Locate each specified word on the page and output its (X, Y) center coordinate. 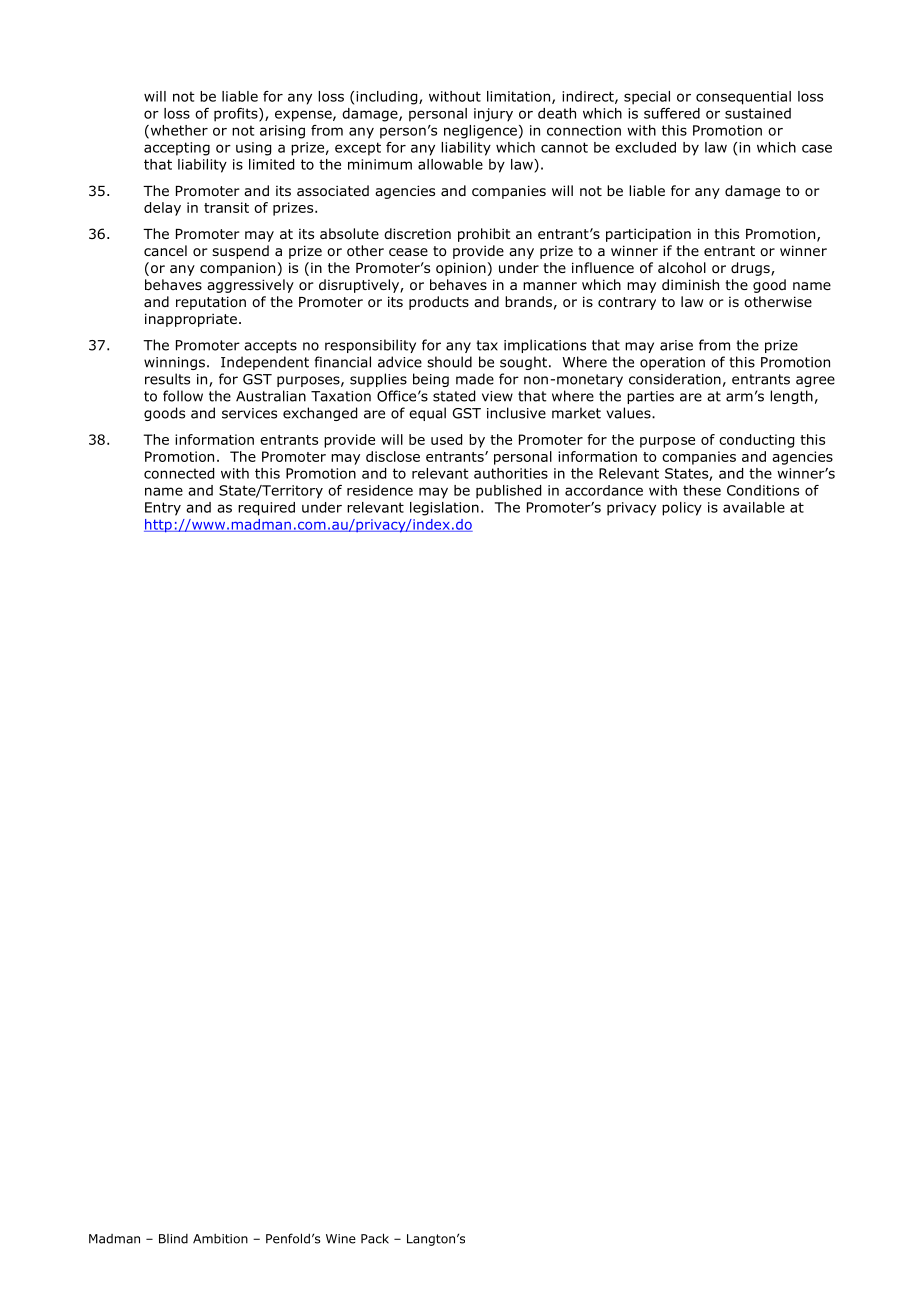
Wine (341, 1239)
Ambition (220, 1239)
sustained (758, 113)
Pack (375, 1238)
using (253, 149)
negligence (480, 132)
